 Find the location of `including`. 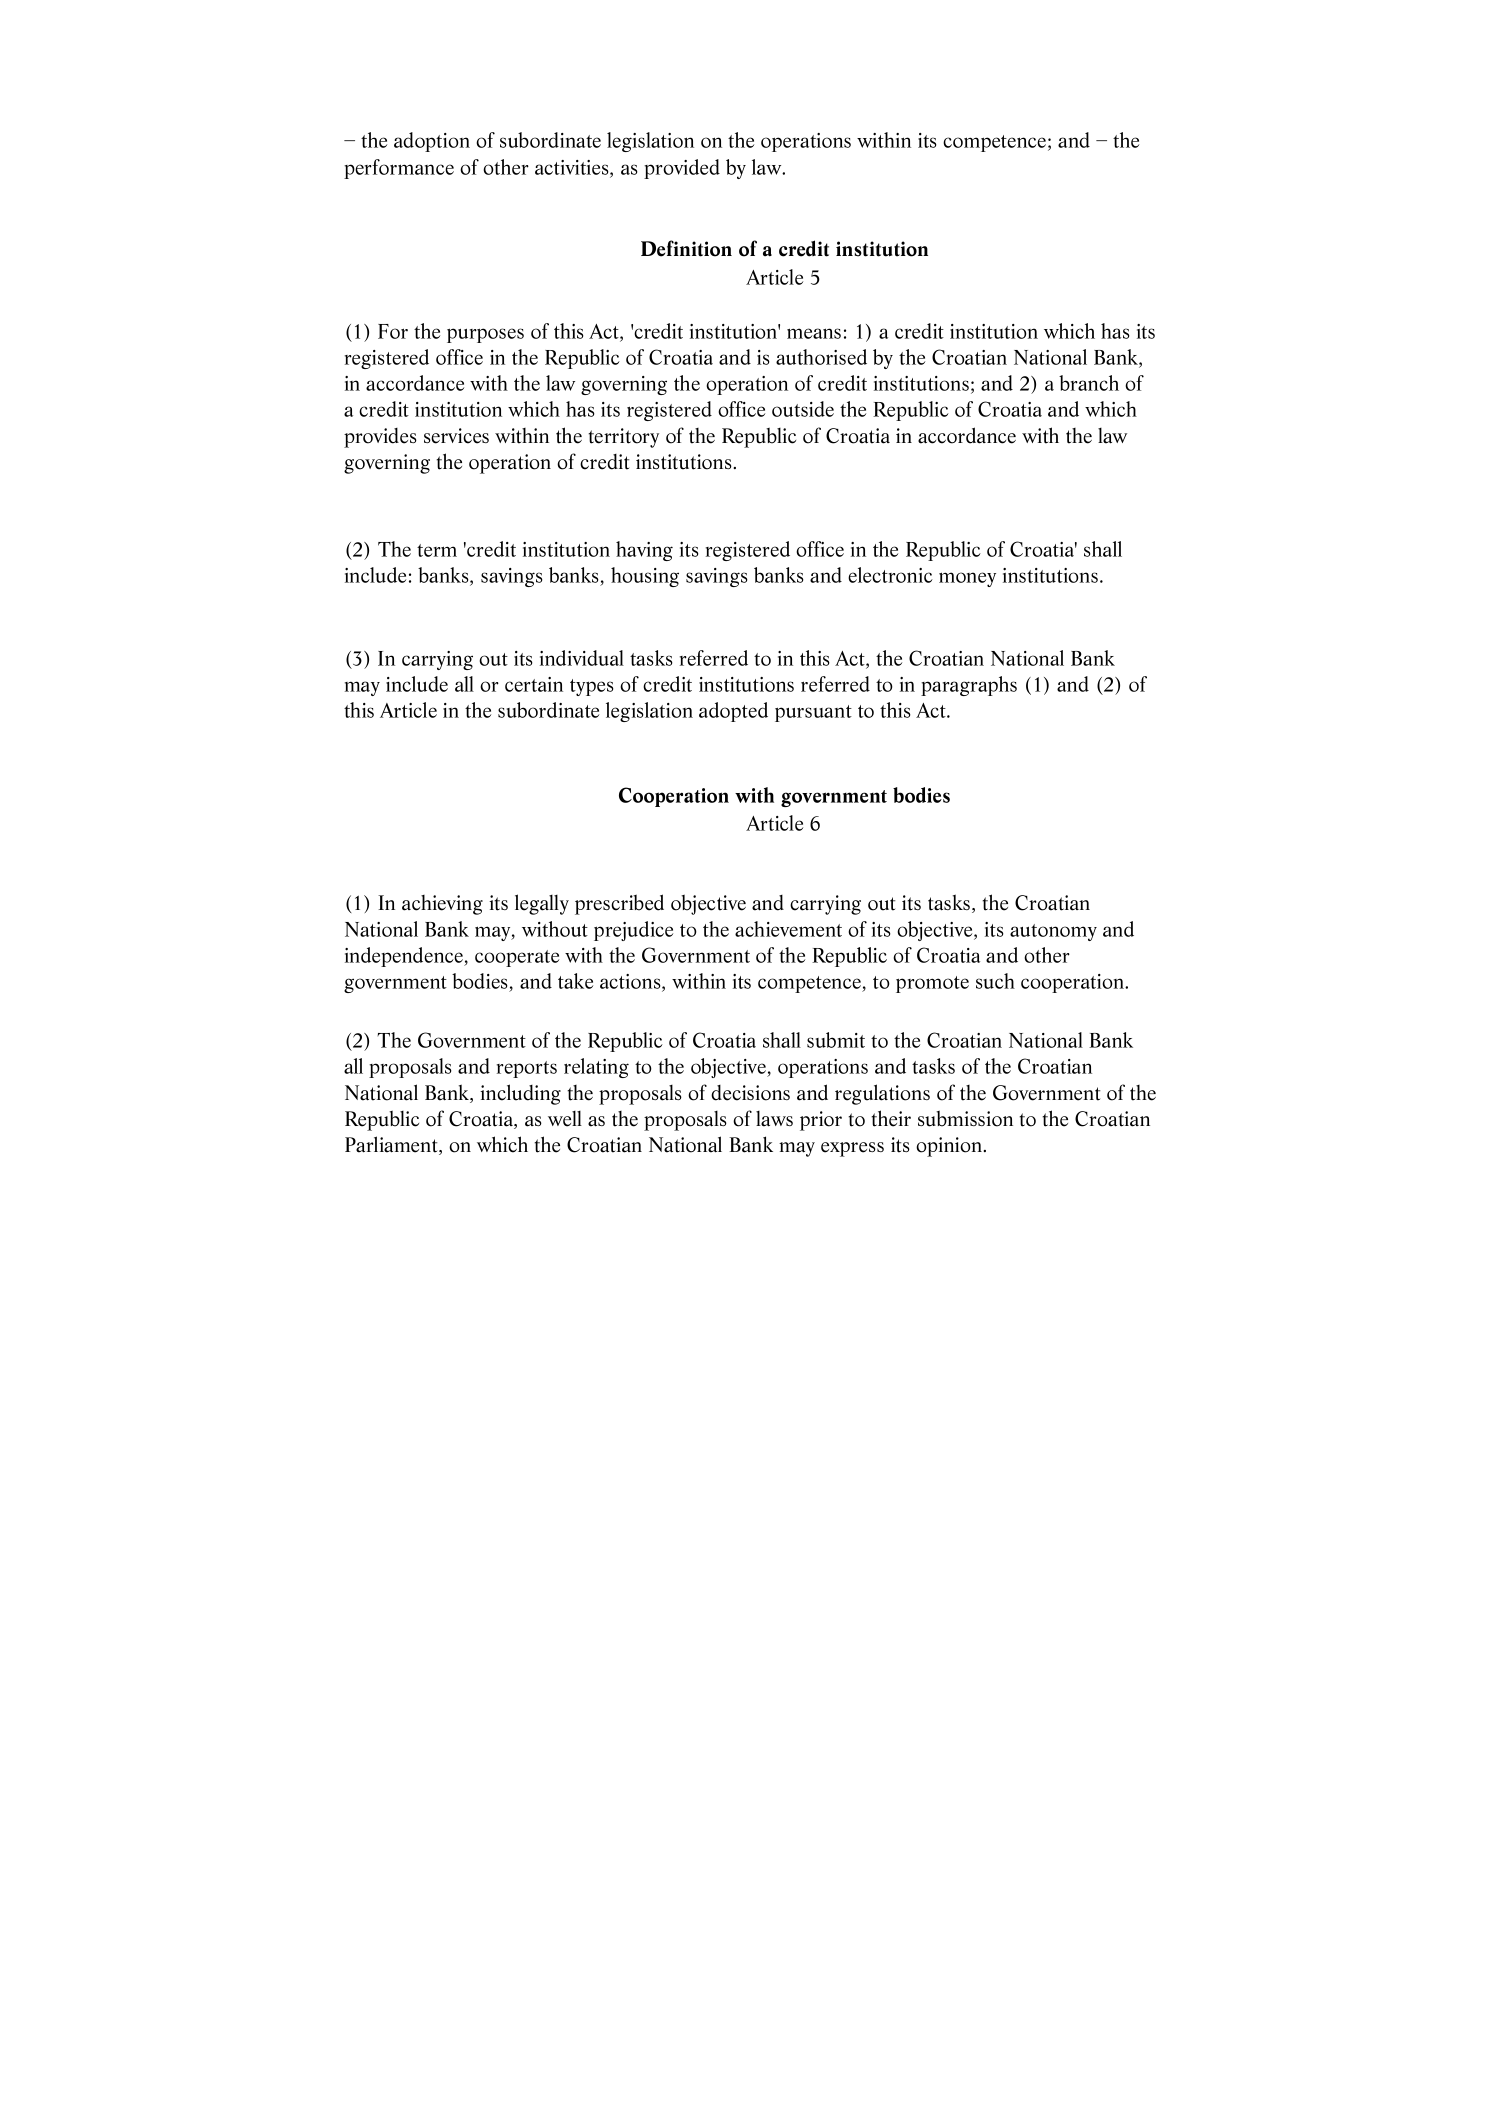

including is located at coordinates (520, 1094).
